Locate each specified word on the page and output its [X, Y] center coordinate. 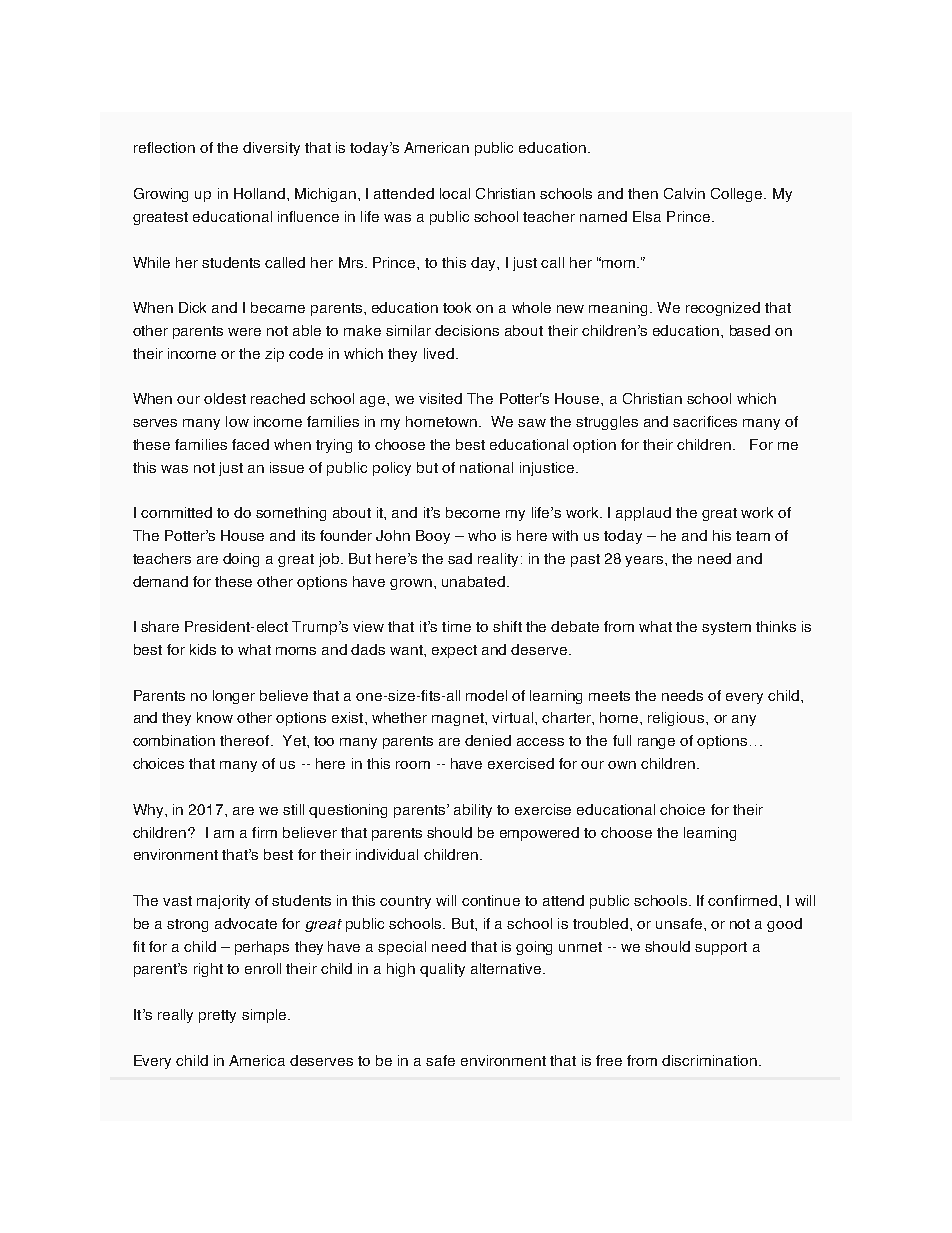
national [486, 467]
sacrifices [705, 421]
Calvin [684, 193]
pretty [217, 1016]
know [215, 717]
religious [677, 719]
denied [488, 740]
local [455, 193]
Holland [259, 193]
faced [250, 444]
